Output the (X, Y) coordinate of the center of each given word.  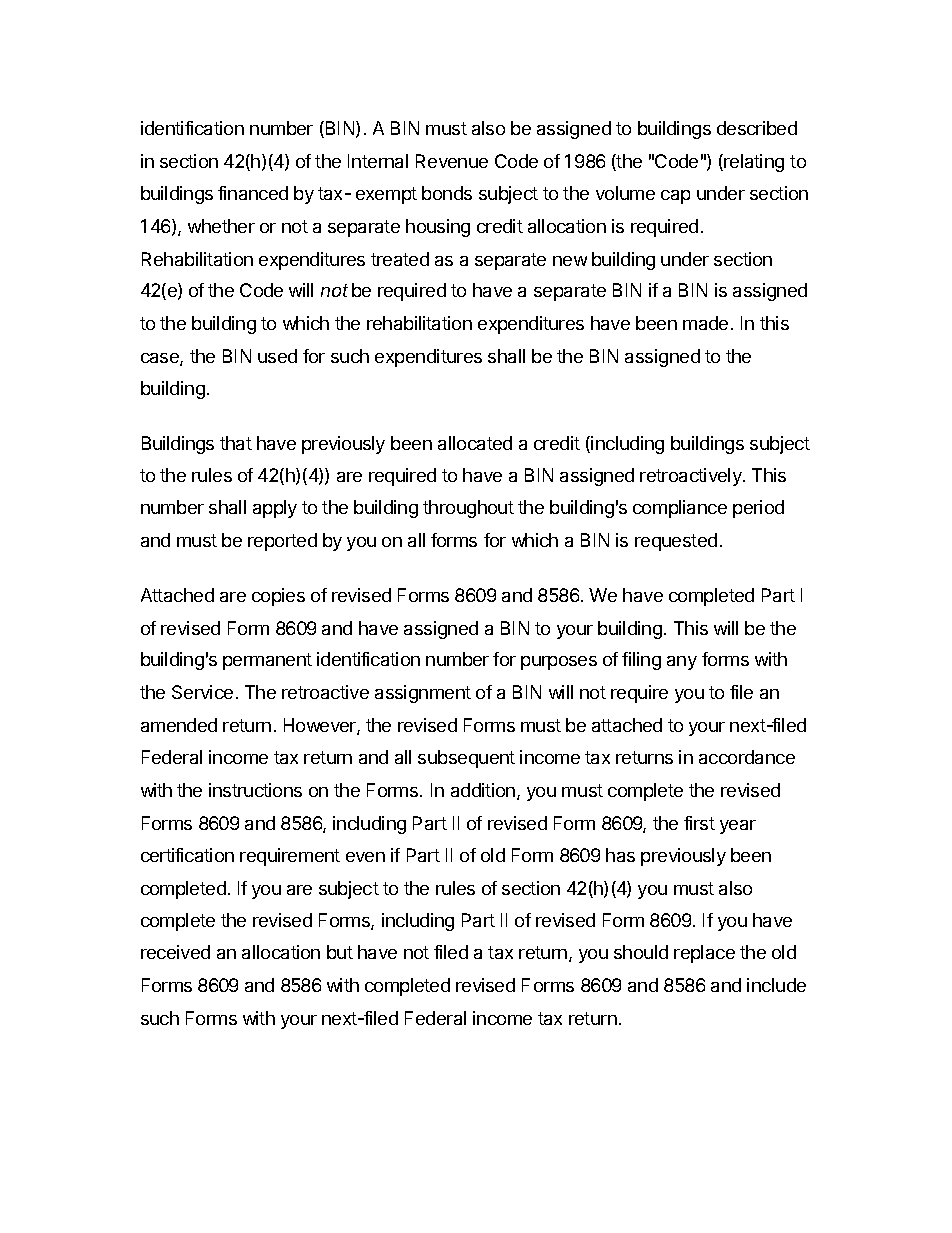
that (236, 443)
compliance (680, 509)
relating (753, 163)
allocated (475, 443)
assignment (423, 694)
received (175, 952)
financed (253, 193)
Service (204, 692)
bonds (447, 193)
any (682, 663)
